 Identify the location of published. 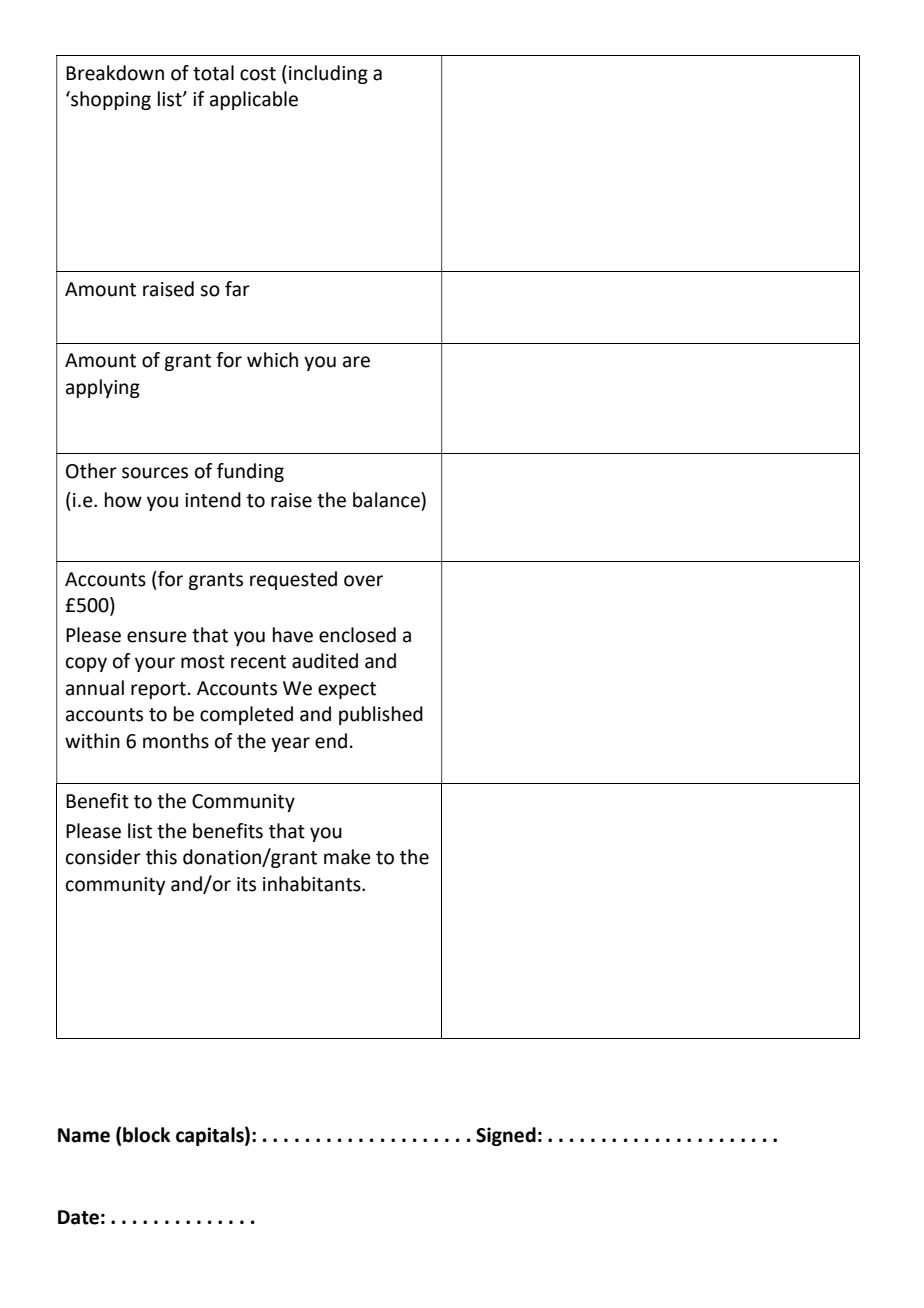
(381, 715).
